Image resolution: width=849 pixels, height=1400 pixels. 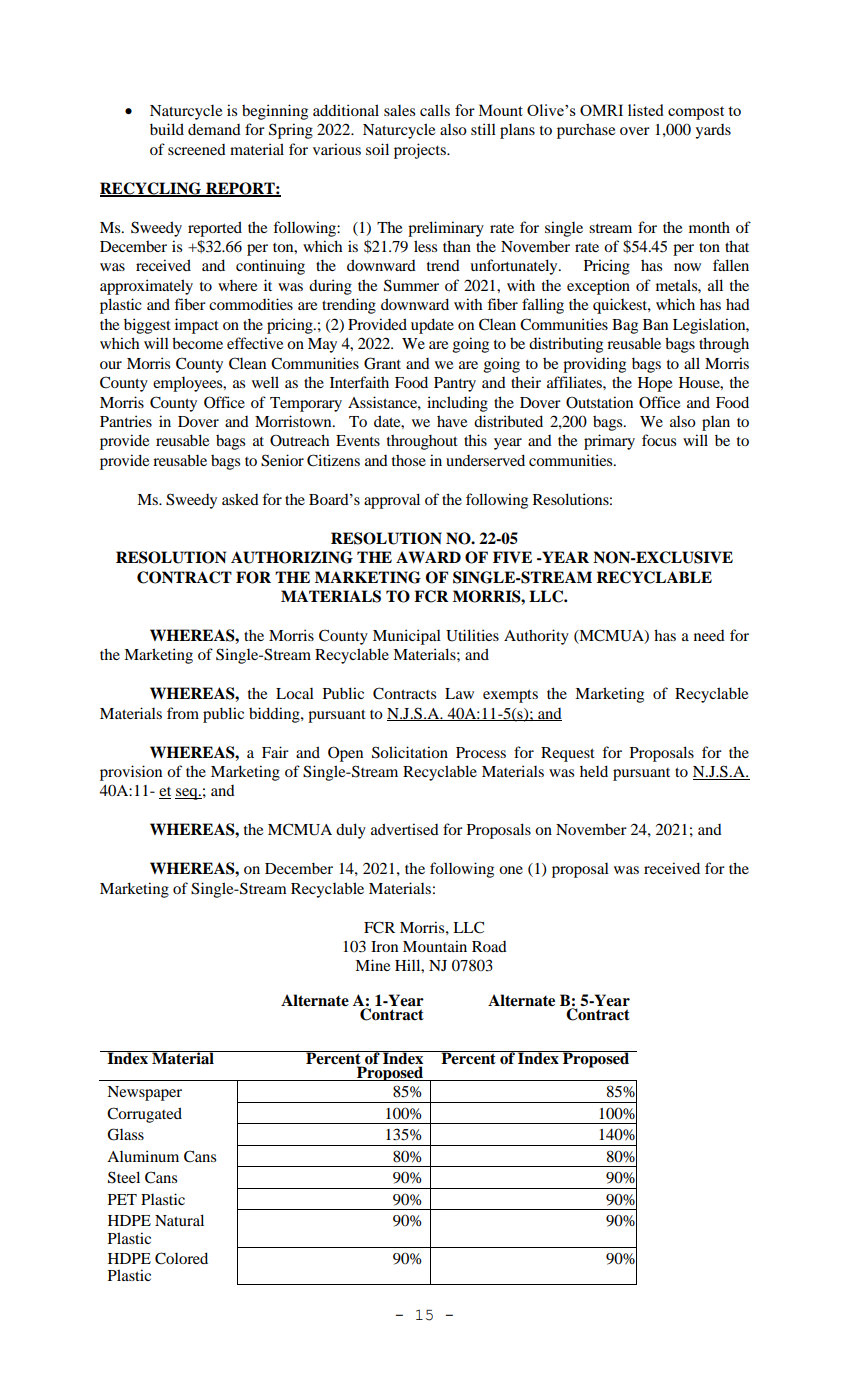 I want to click on have, so click(x=452, y=421).
